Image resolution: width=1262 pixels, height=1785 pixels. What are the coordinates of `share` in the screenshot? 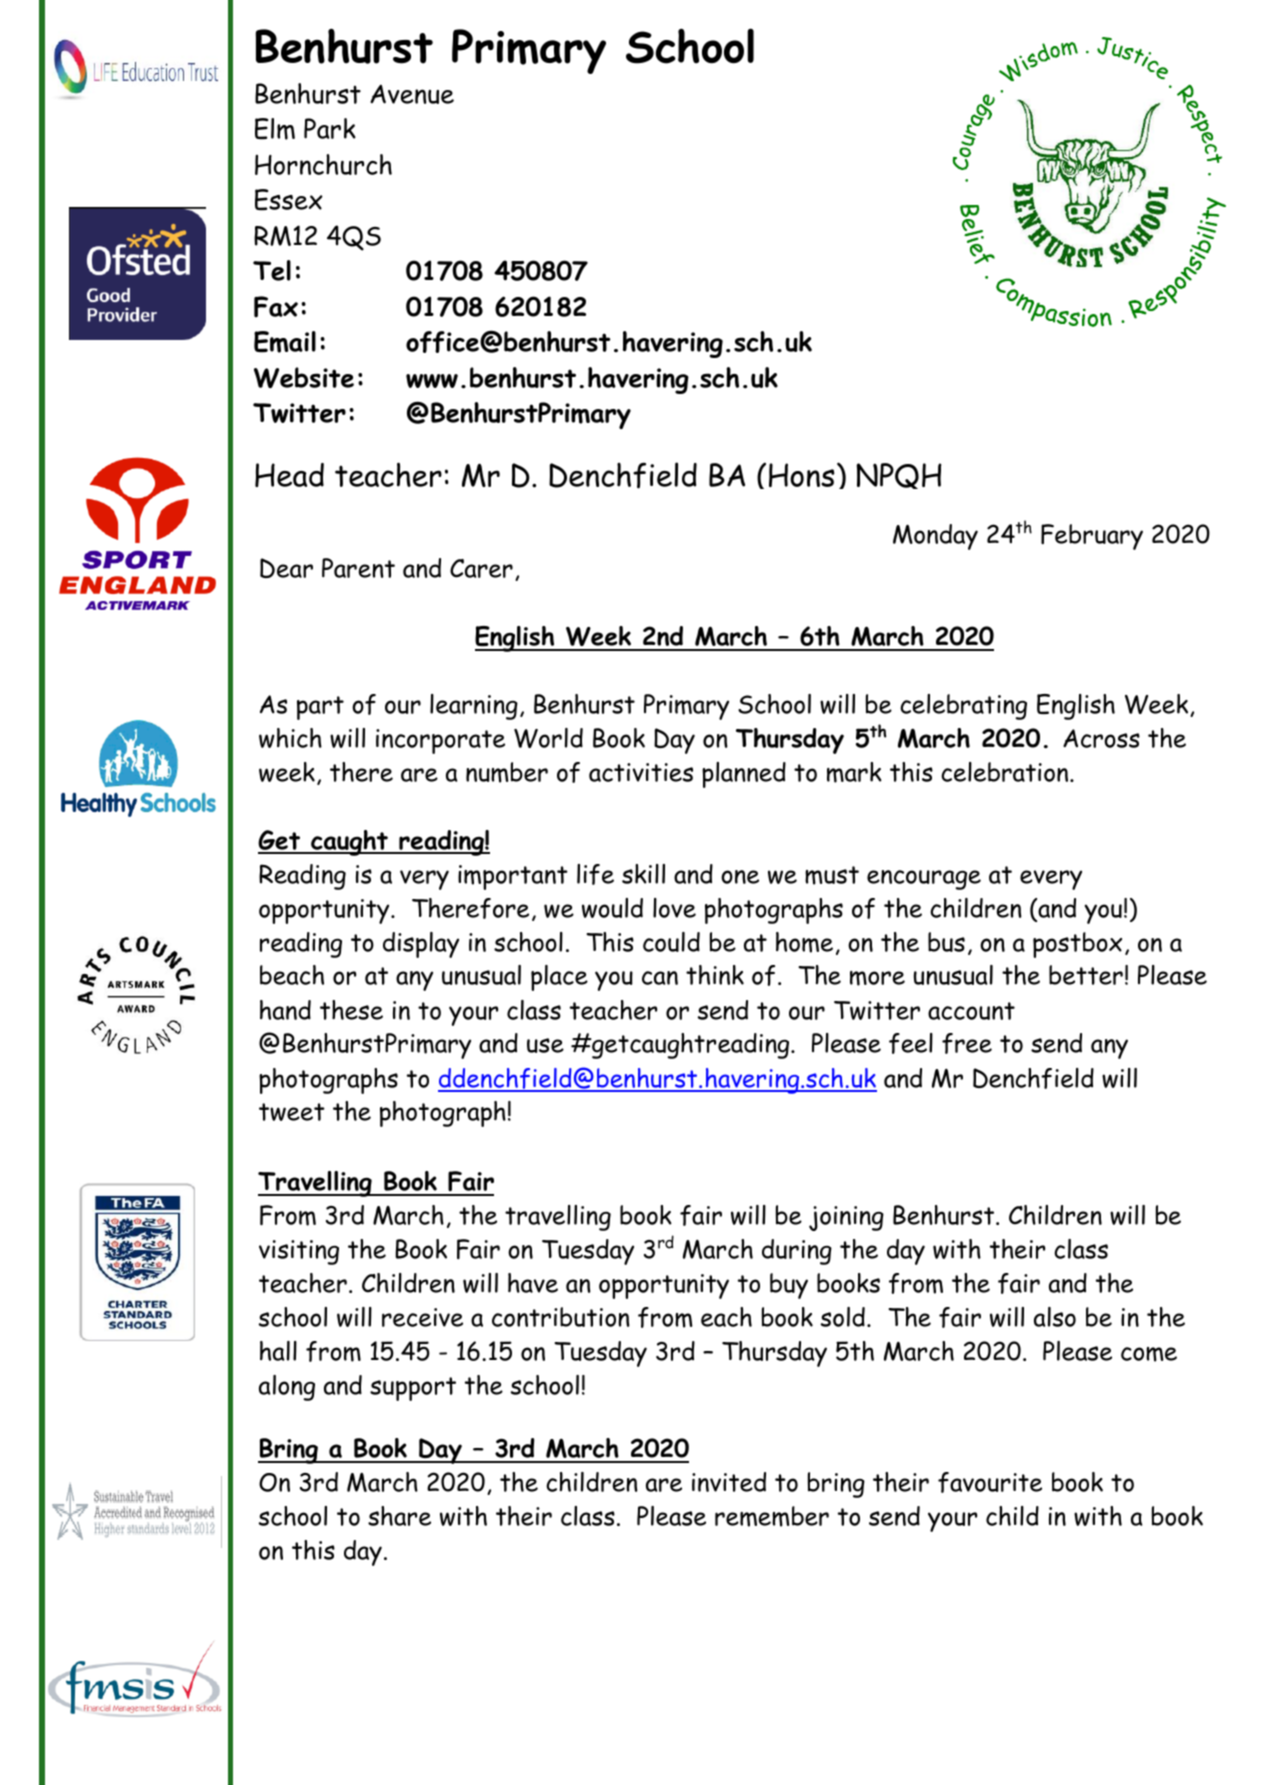 It's located at (399, 1516).
